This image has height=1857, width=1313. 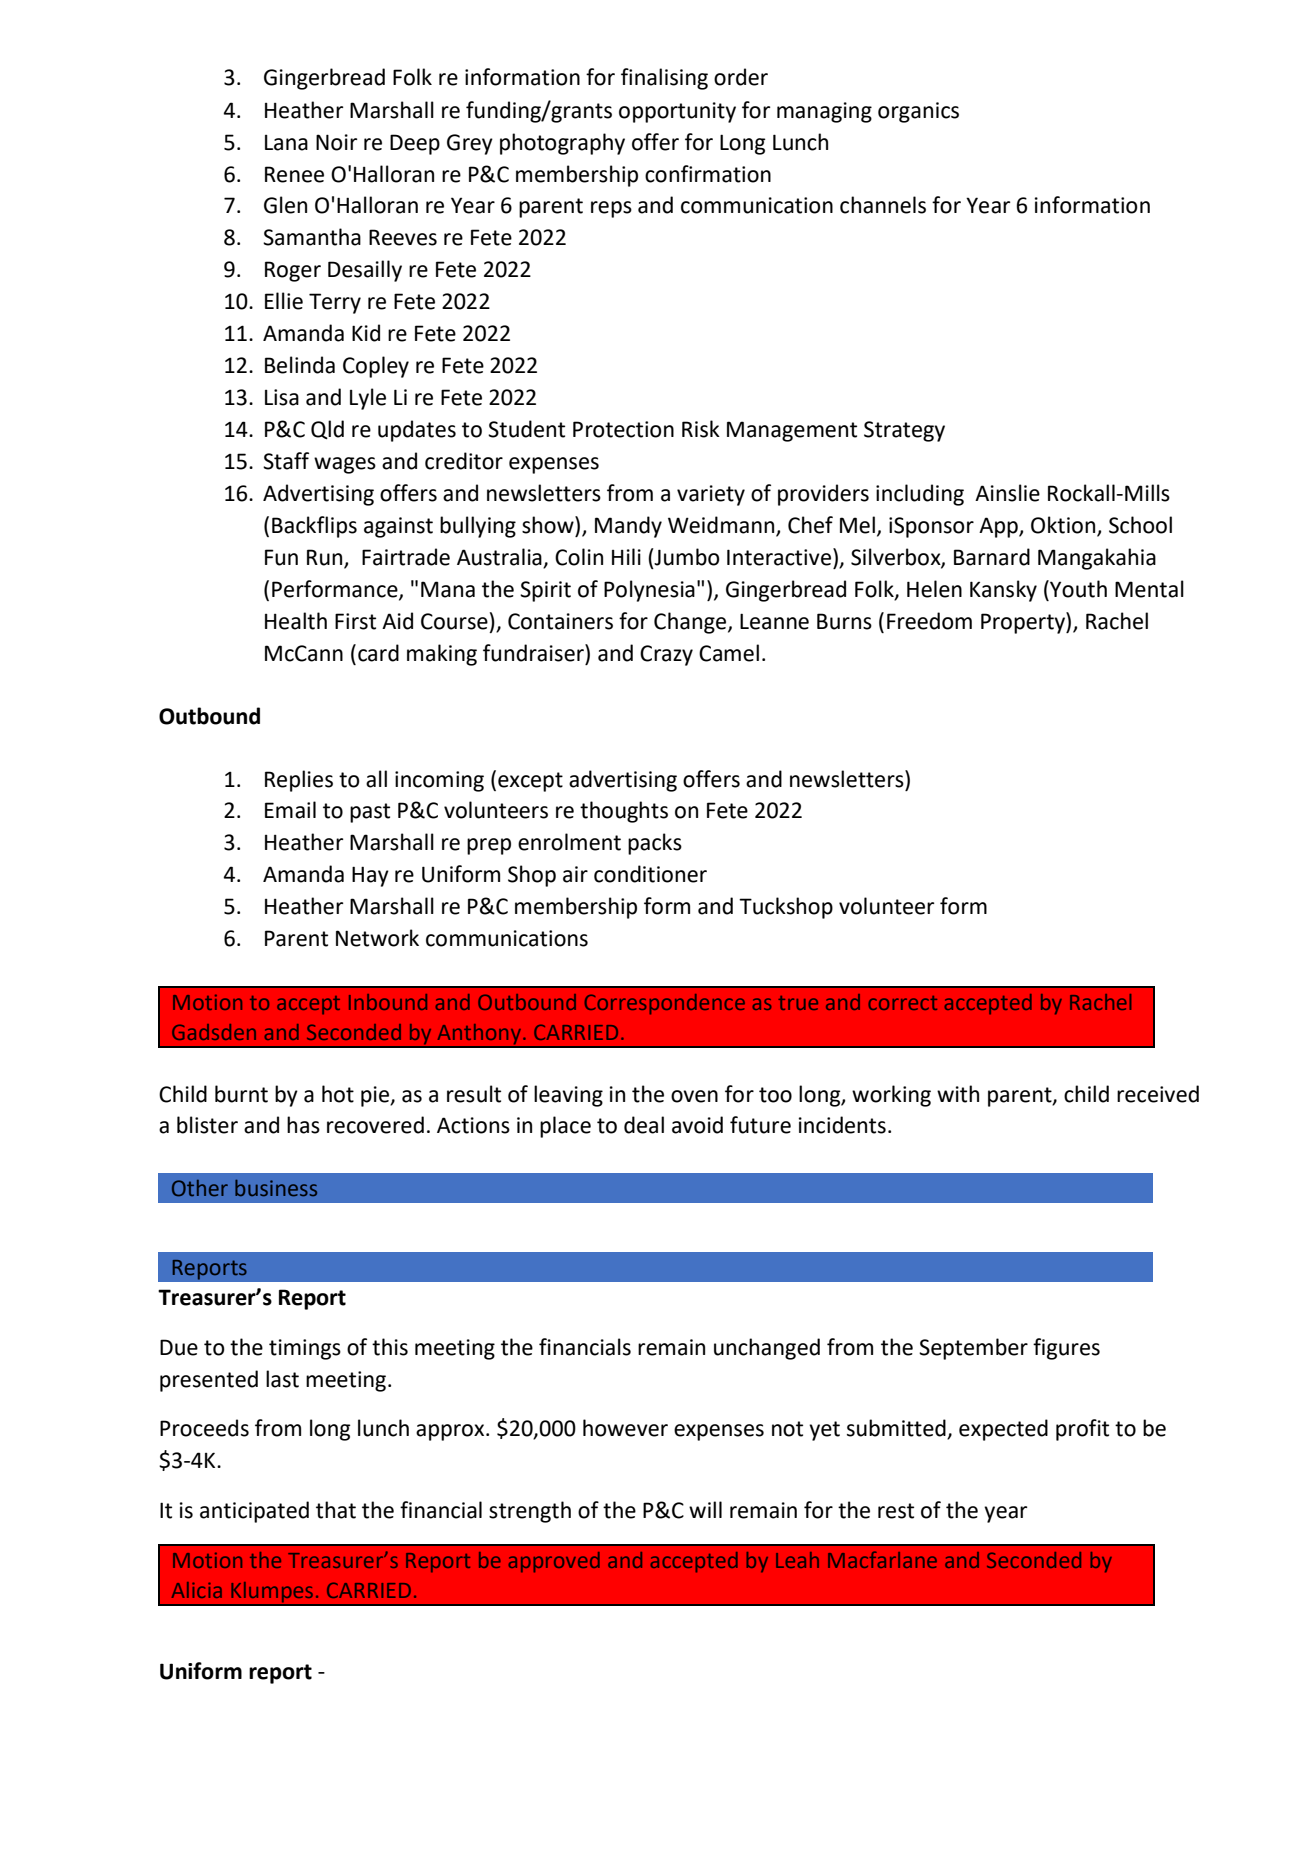 I want to click on rest, so click(x=896, y=1511).
